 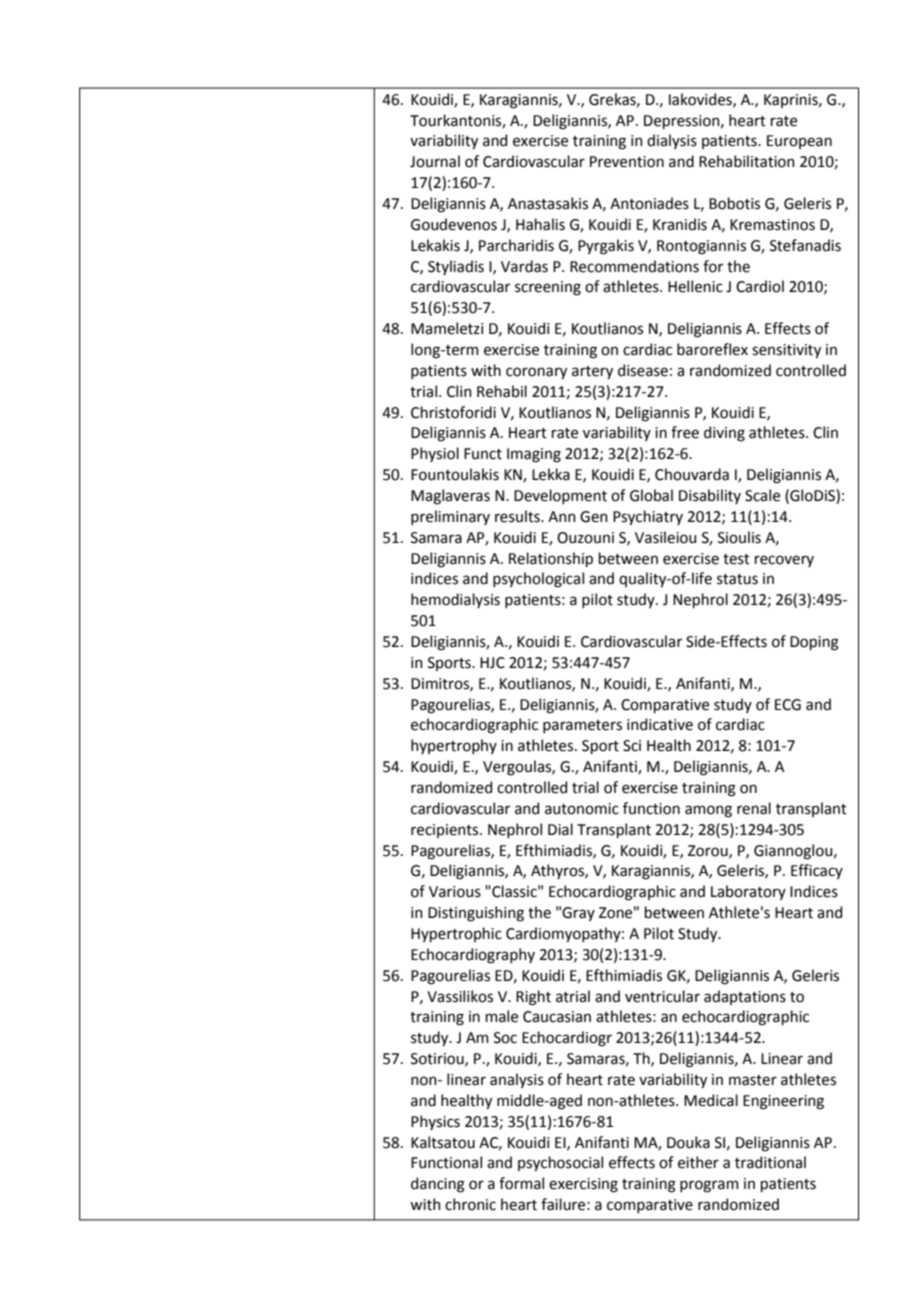 I want to click on exercising, so click(x=583, y=1185).
